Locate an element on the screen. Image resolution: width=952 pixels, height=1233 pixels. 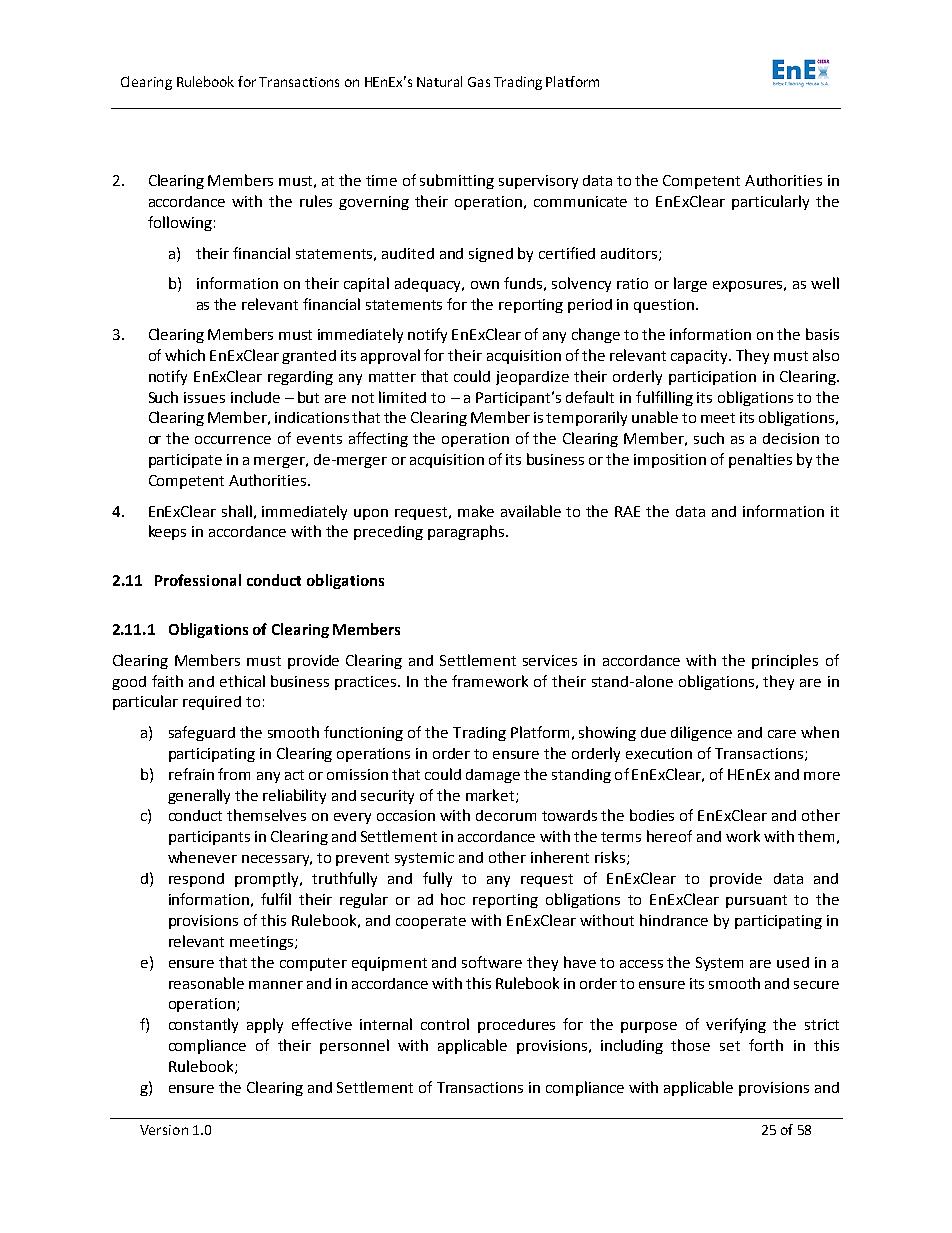
communicate is located at coordinates (580, 201).
